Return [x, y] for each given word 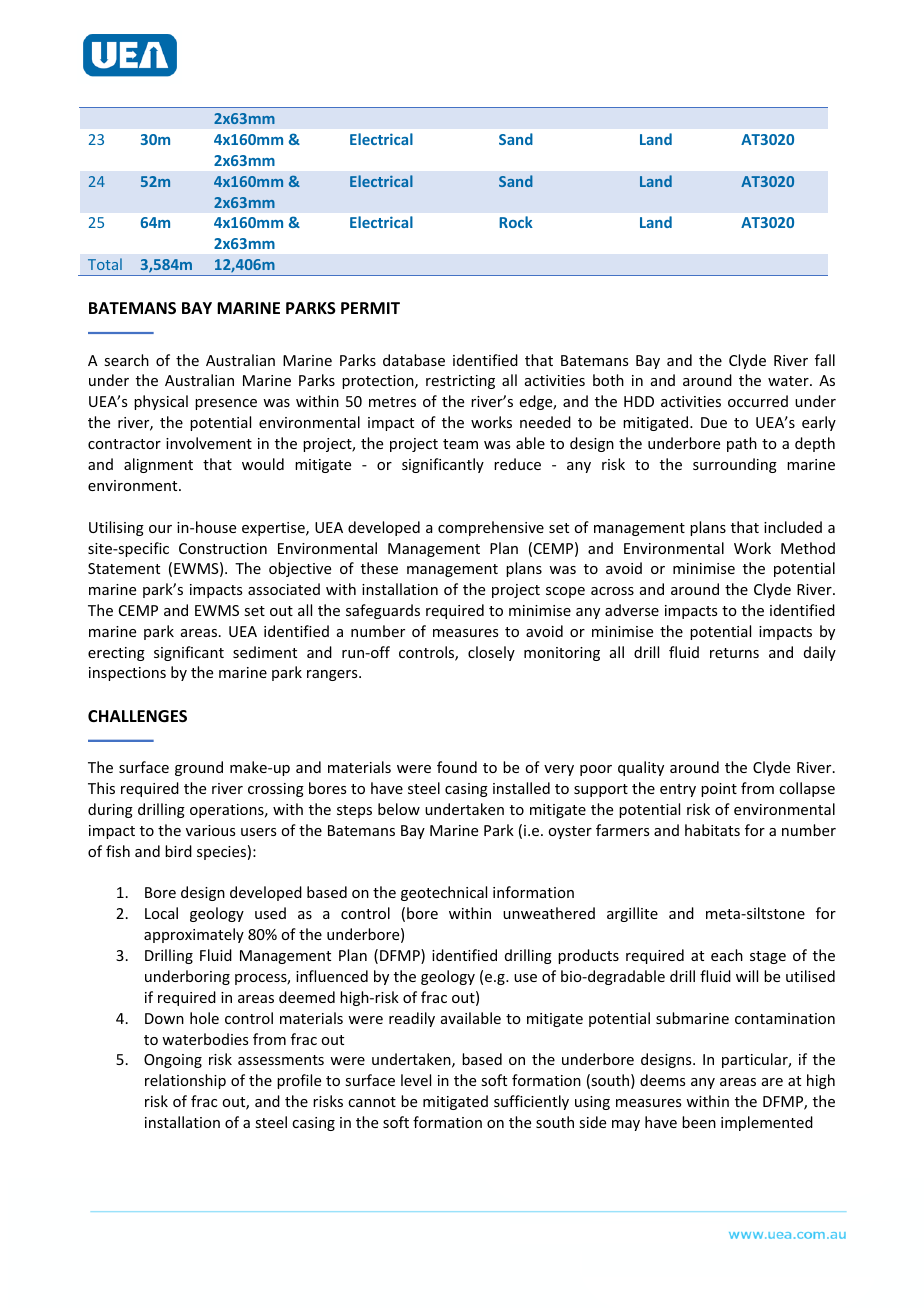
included [793, 527]
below [399, 809]
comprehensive [491, 528]
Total [105, 264]
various [210, 830]
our [160, 529]
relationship [185, 1081]
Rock [516, 222]
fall [825, 360]
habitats [712, 830]
